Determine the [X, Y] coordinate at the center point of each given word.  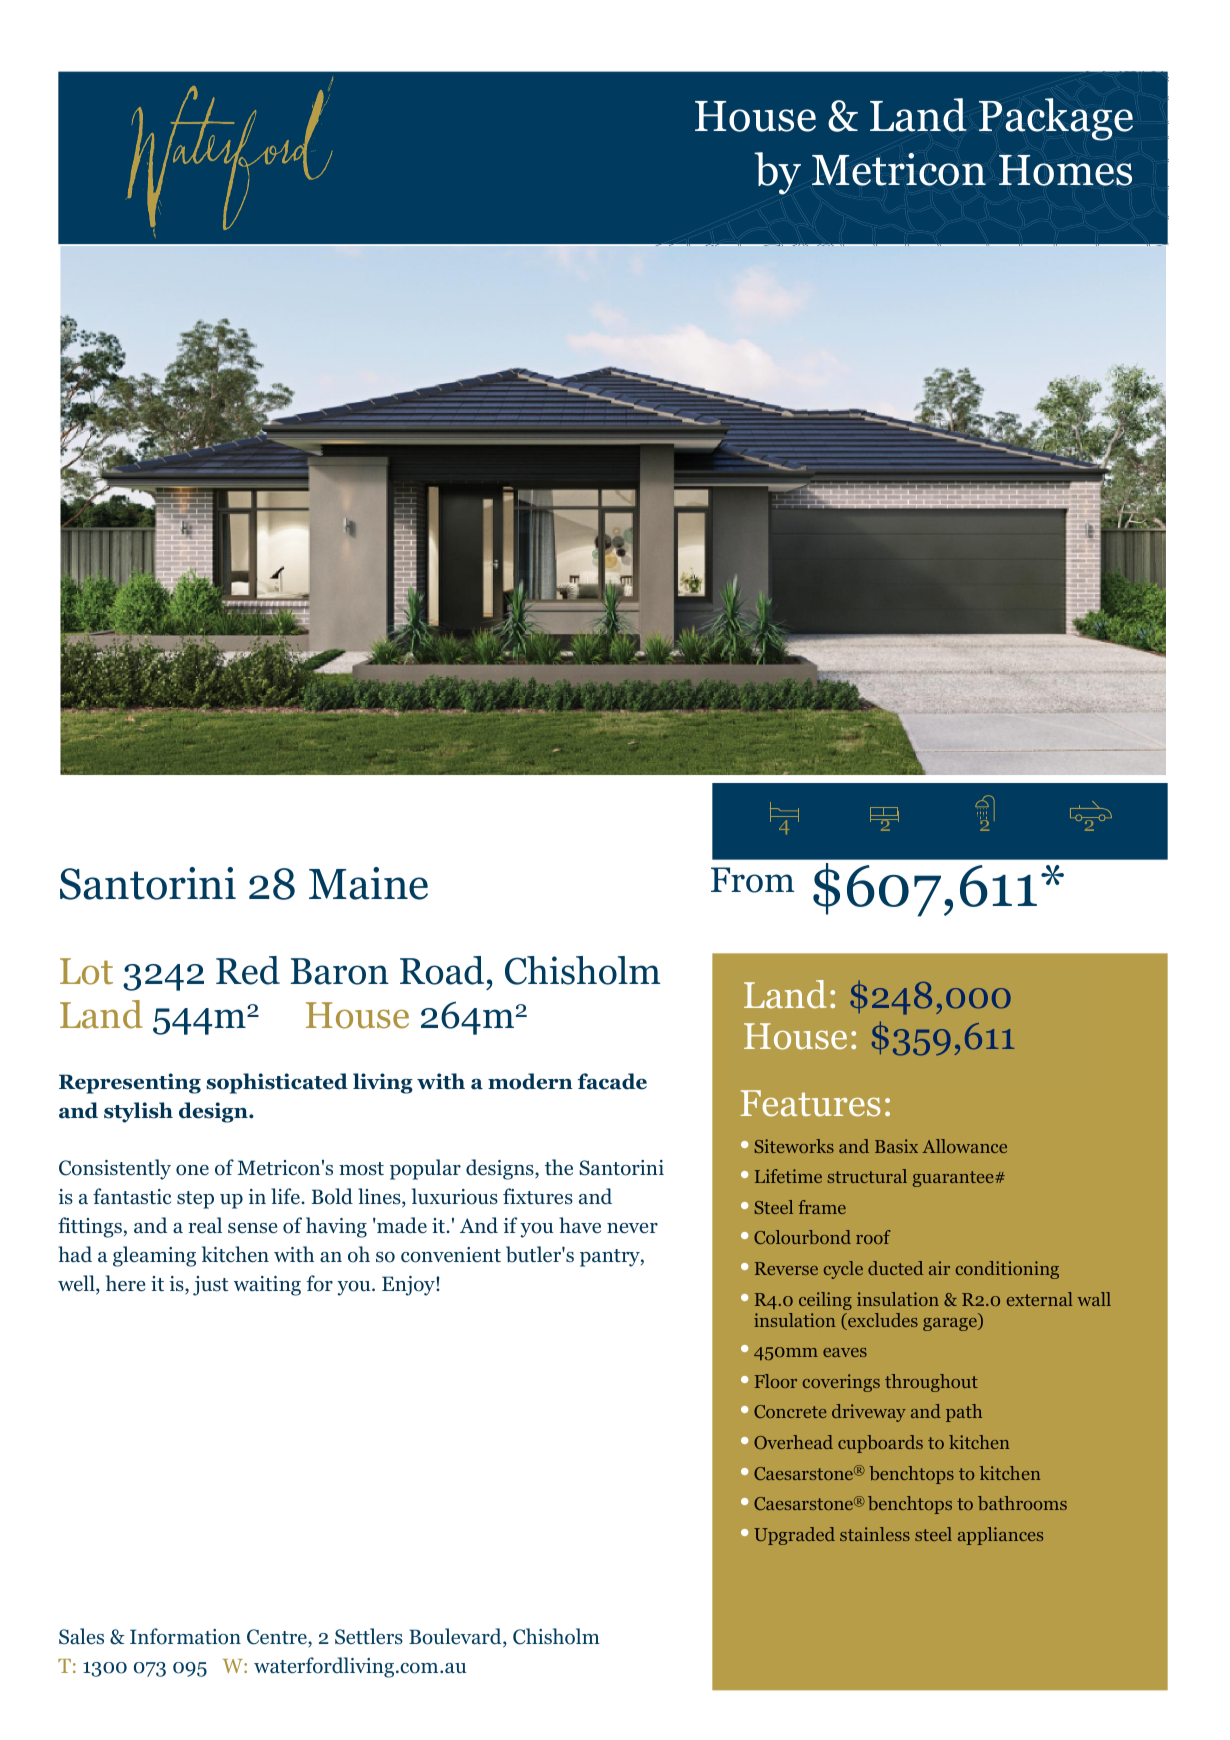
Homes [1065, 170]
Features [810, 1103]
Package [1056, 119]
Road [442, 970]
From [753, 880]
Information [185, 1636]
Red [248, 970]
